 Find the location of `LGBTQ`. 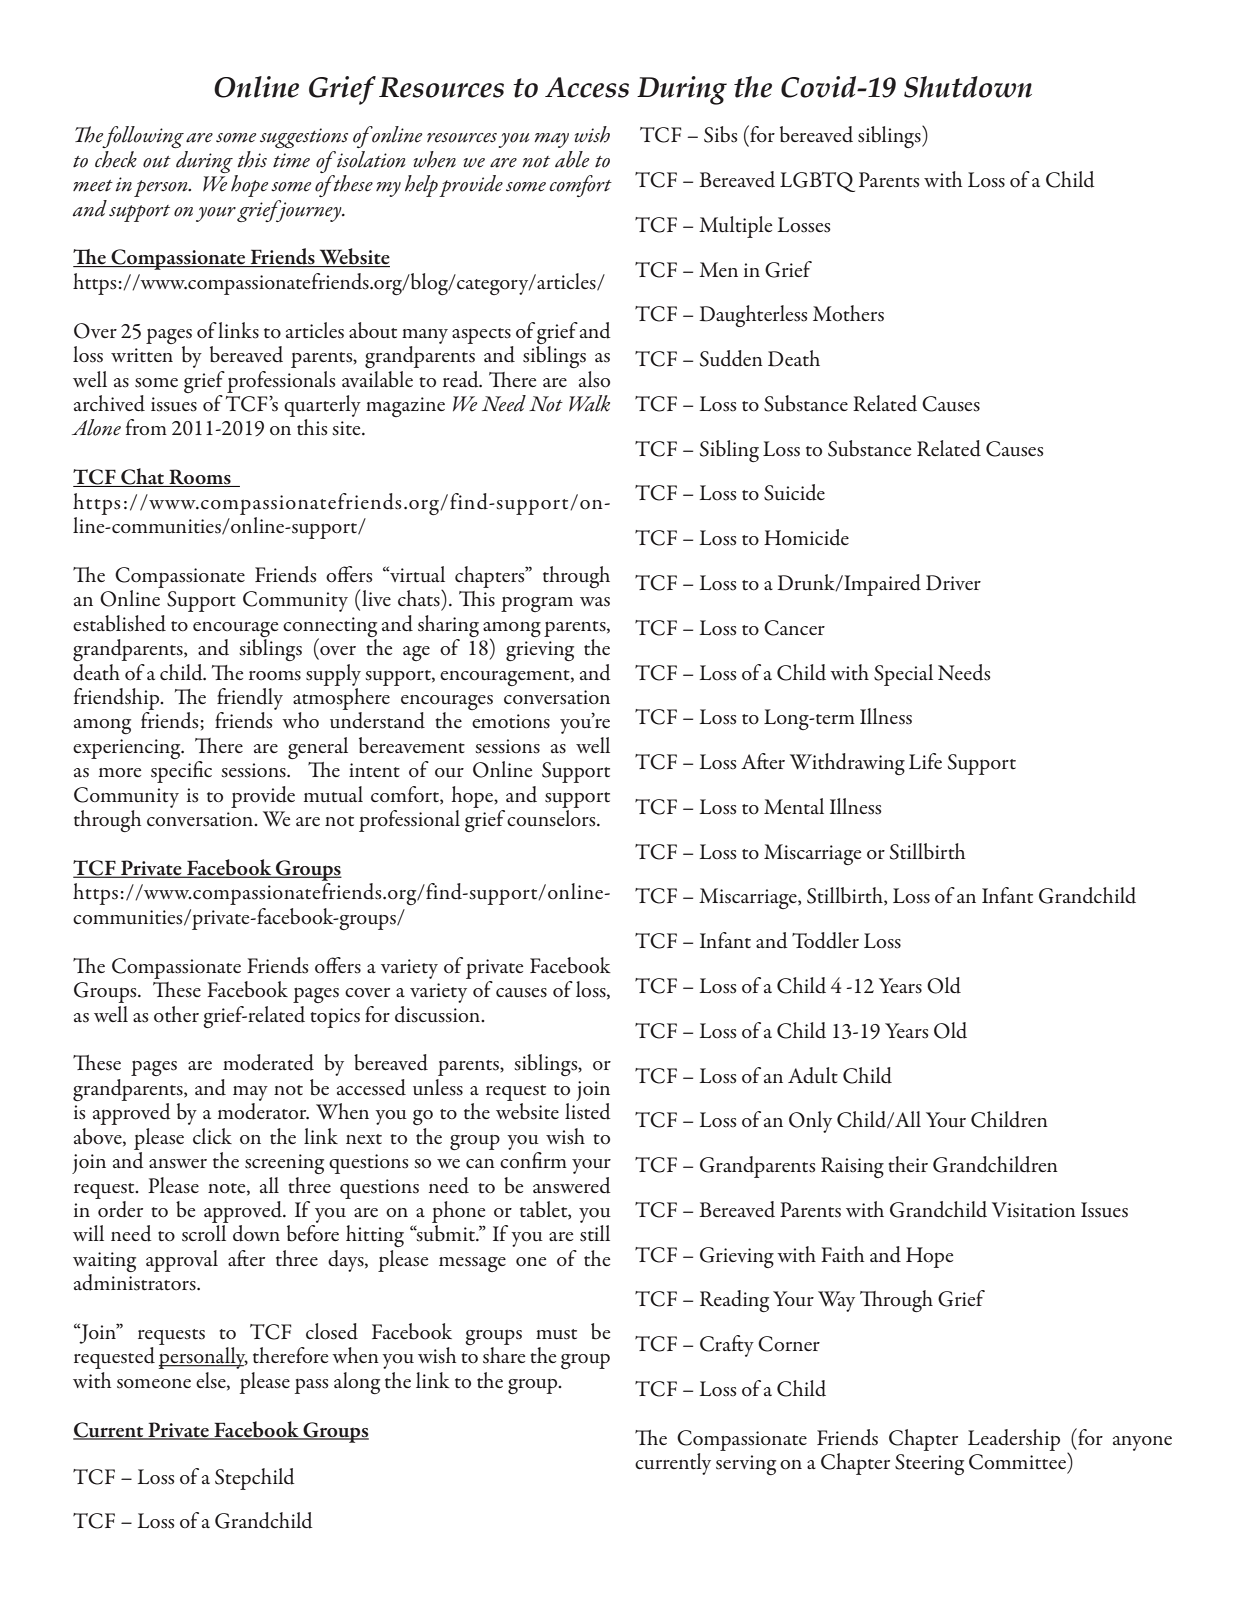

LGBTQ is located at coordinates (817, 182).
